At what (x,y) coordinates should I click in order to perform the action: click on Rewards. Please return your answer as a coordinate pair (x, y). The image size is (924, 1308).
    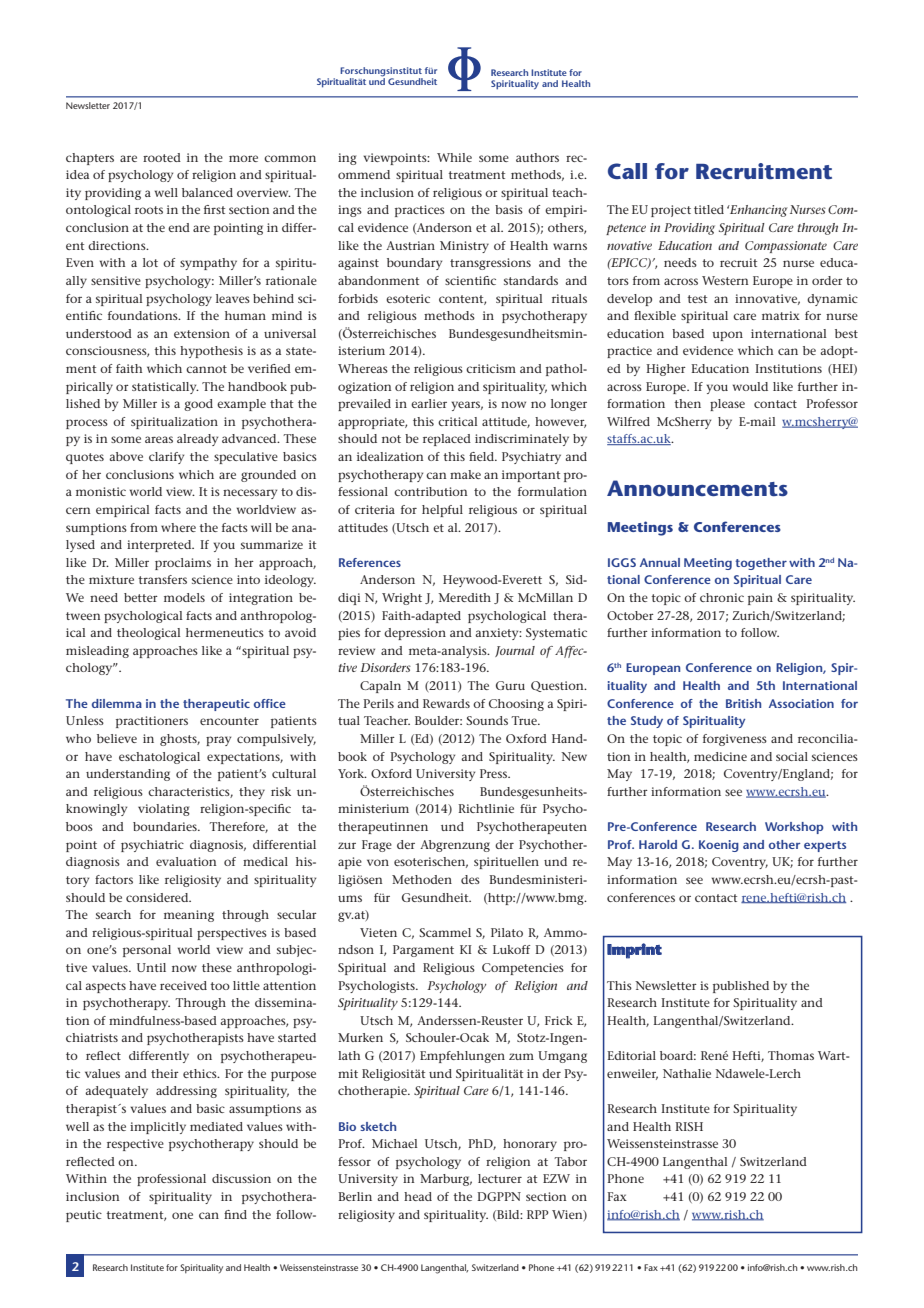
    Looking at the image, I should click on (446, 703).
